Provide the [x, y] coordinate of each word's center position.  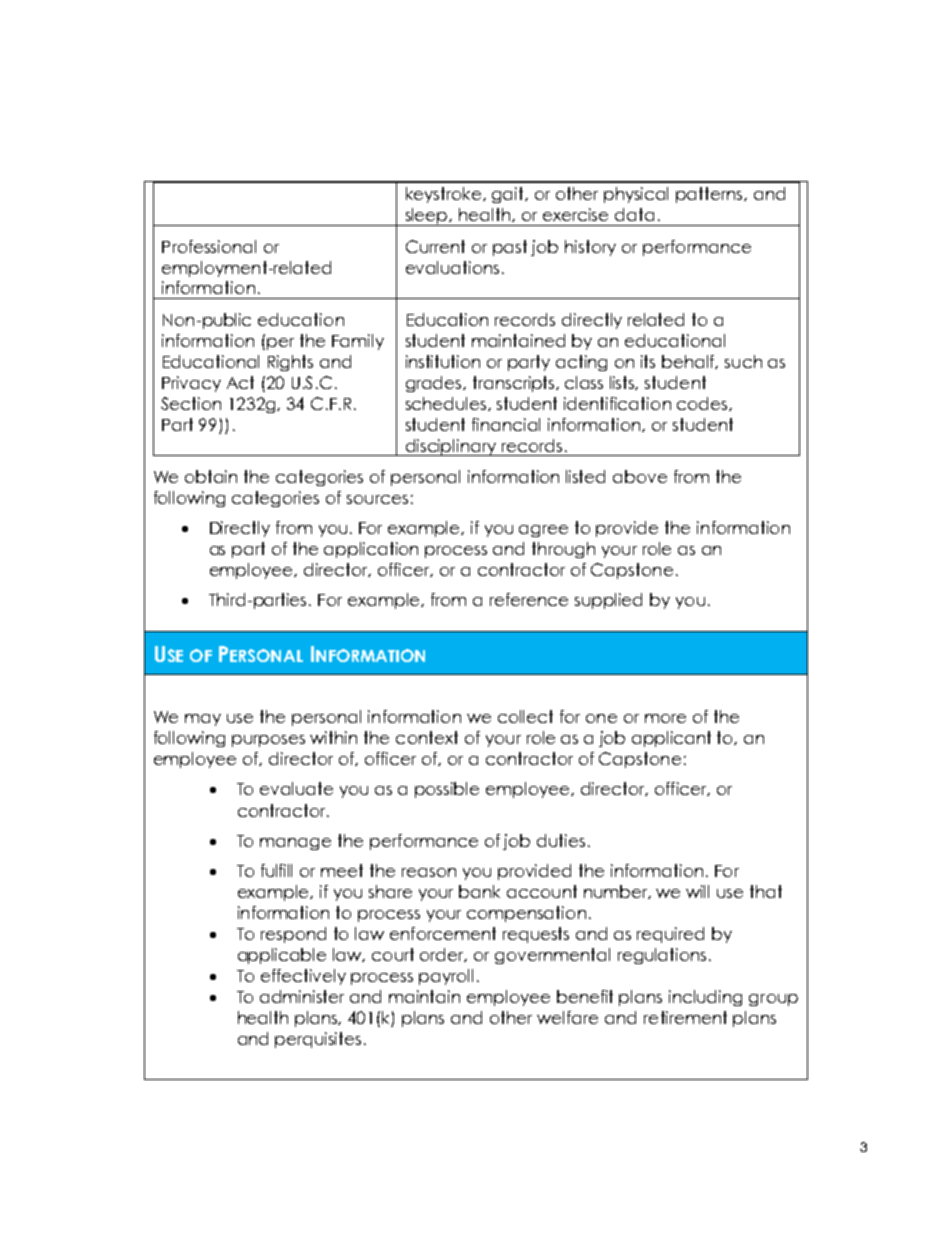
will [697, 891]
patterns [711, 195]
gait [509, 195]
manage [295, 844]
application [371, 550]
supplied [608, 601]
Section [191, 403]
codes [703, 404]
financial [506, 424]
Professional [209, 246]
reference [529, 599]
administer [302, 996]
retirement [685, 1017]
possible [447, 790]
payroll [446, 977]
